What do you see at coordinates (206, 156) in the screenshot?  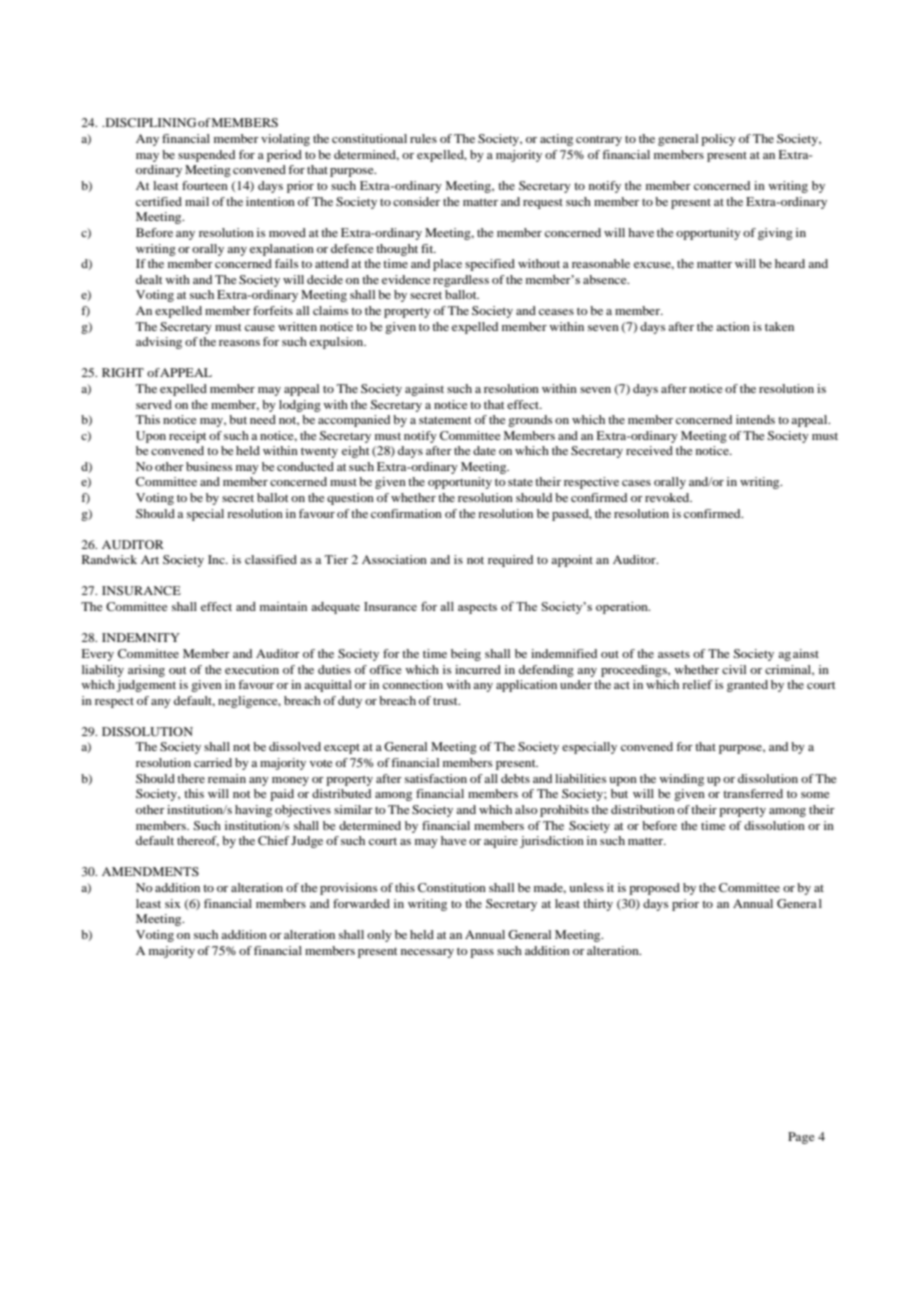 I see `suspended` at bounding box center [206, 156].
